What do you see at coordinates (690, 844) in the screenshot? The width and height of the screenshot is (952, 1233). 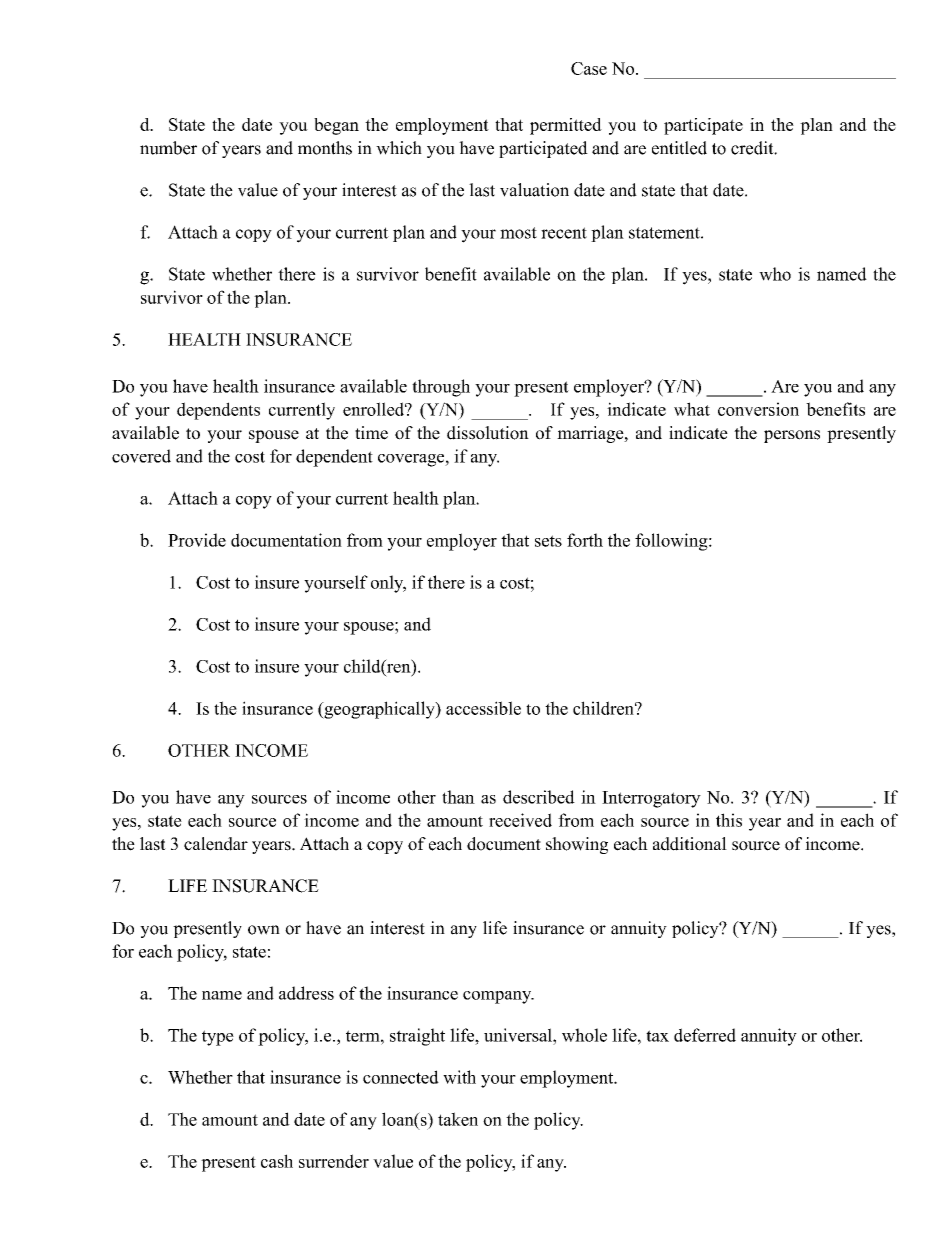 I see `additional` at bounding box center [690, 844].
